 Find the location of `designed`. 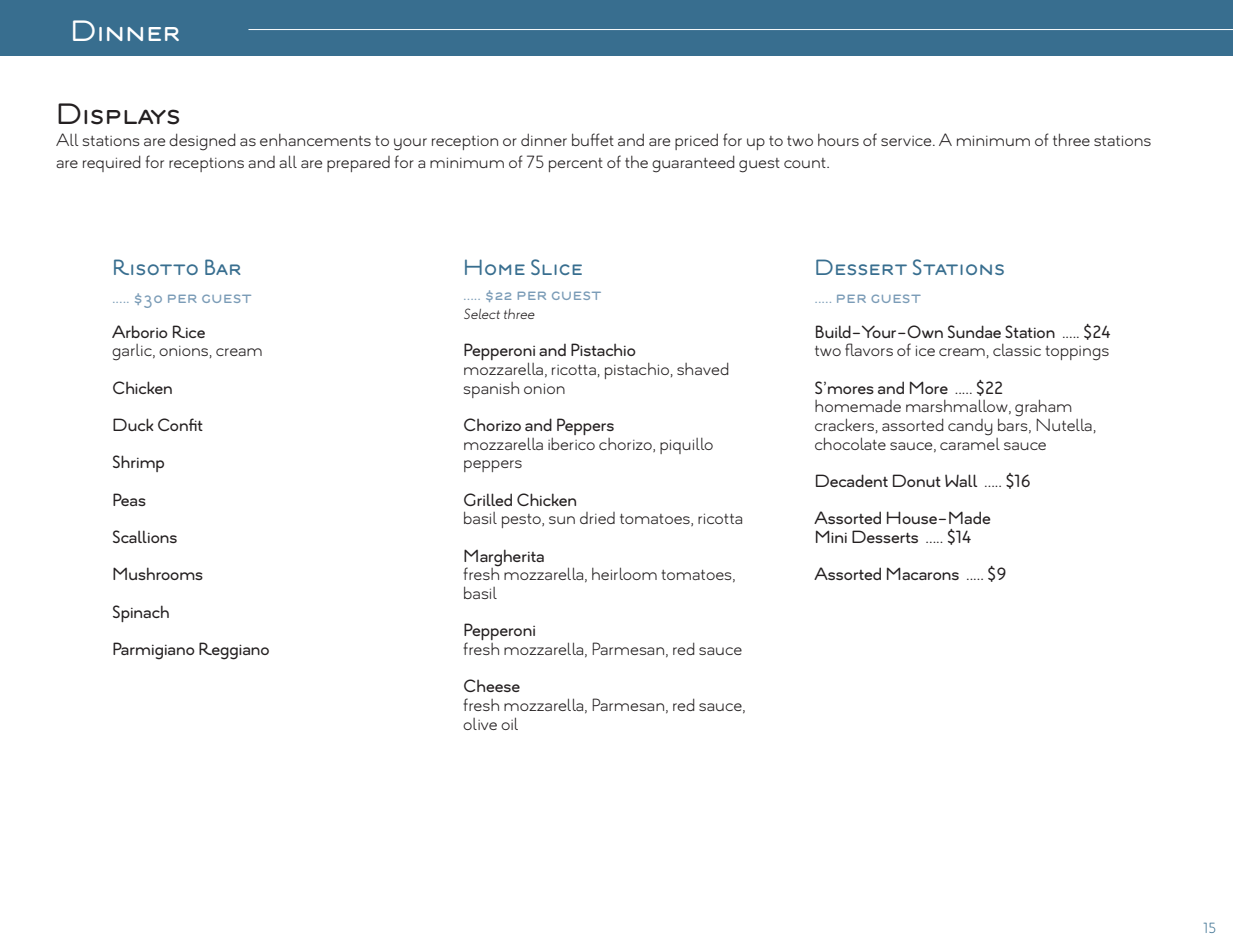

designed is located at coordinates (202, 142).
